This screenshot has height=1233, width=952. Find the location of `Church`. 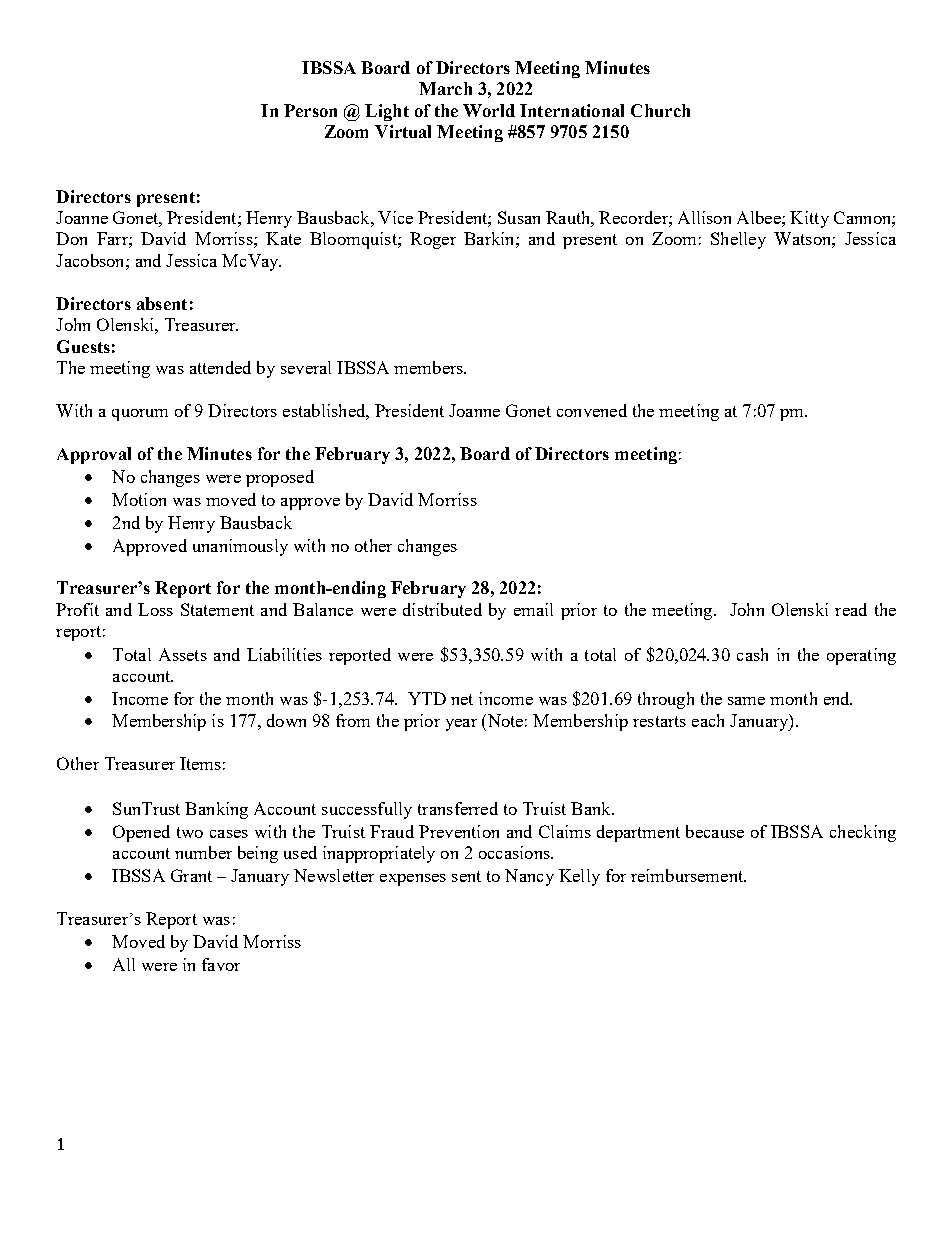

Church is located at coordinates (660, 110).
